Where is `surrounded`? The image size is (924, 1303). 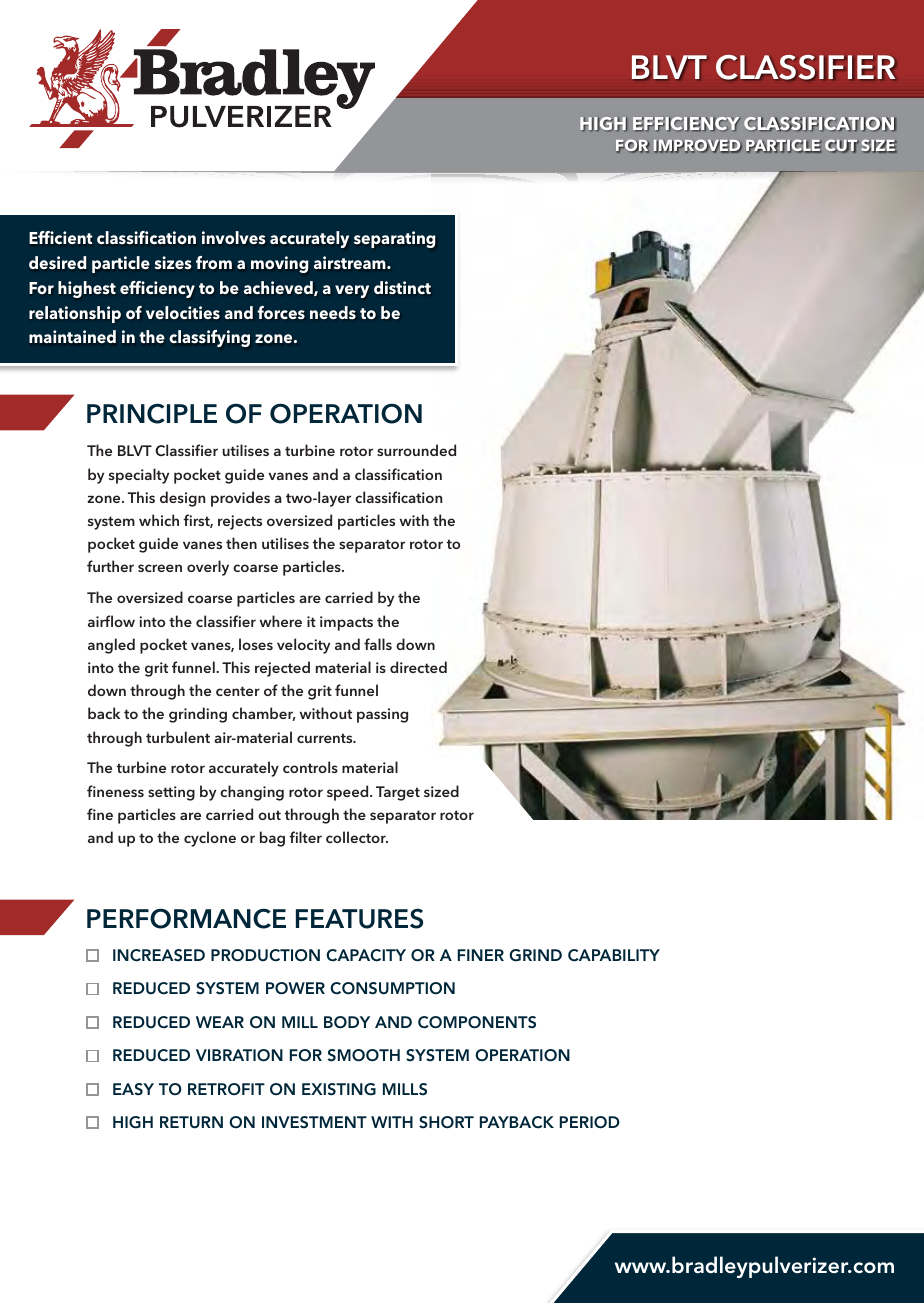
surrounded is located at coordinates (416, 450).
